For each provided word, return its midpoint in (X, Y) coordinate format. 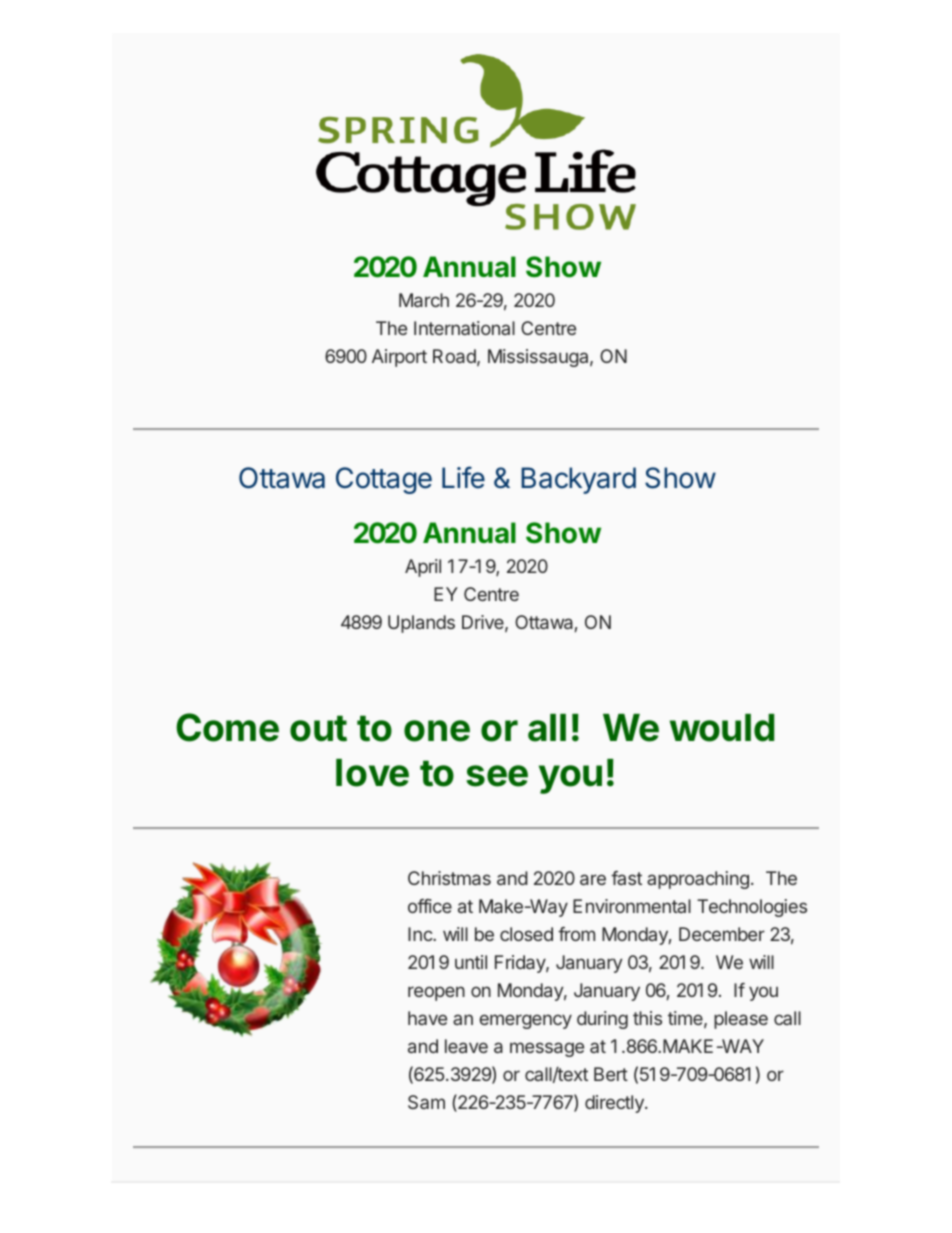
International (464, 328)
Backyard (578, 480)
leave (466, 1046)
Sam (426, 1102)
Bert (611, 1074)
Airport (399, 358)
